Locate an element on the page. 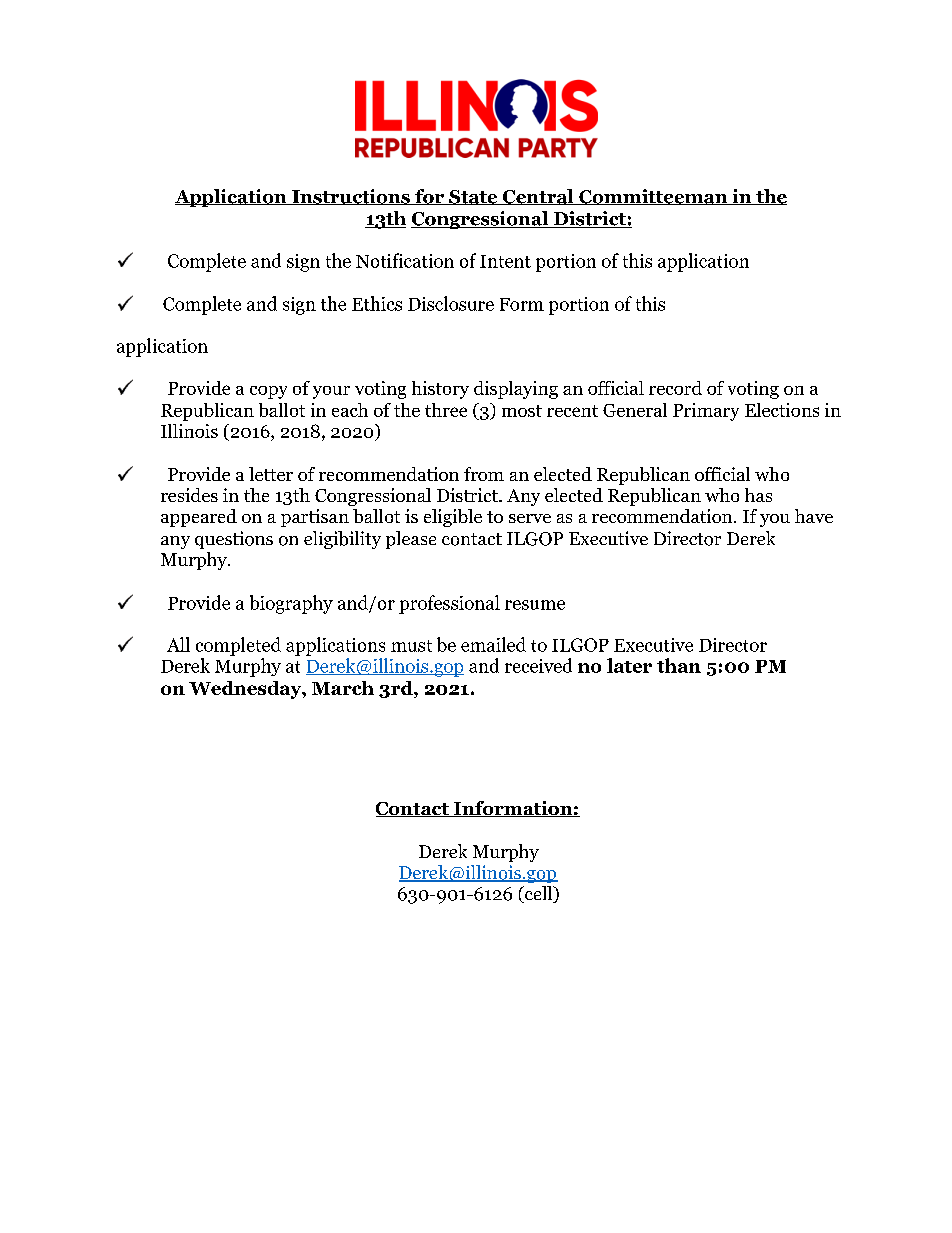 This page has height=1233, width=952. State is located at coordinates (473, 197).
